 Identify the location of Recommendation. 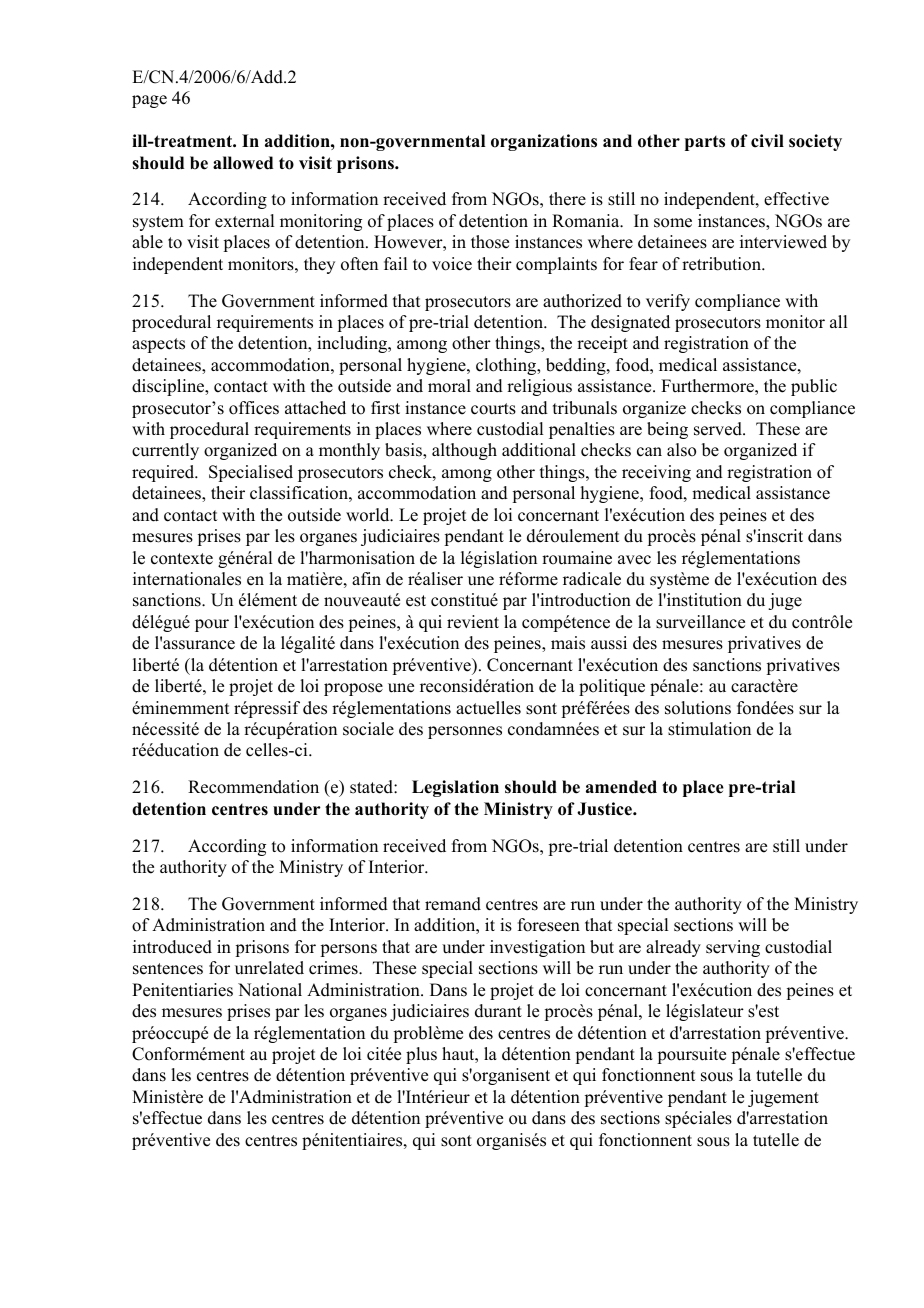
(253, 787).
